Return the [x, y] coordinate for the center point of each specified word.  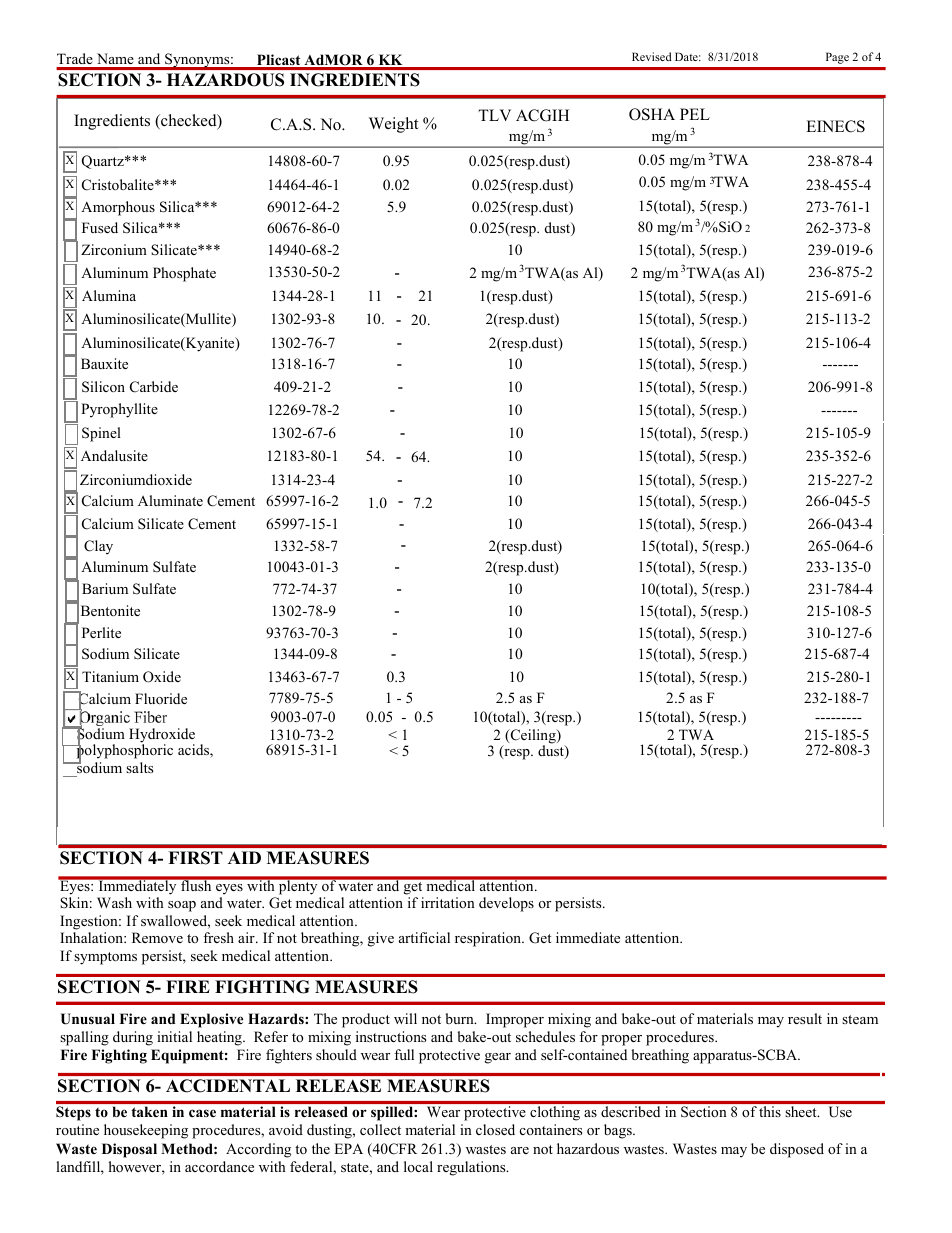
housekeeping [146, 1131]
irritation [448, 902]
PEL [695, 114]
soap [182, 906]
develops [506, 904]
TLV [494, 115]
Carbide [154, 387]
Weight [393, 125]
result [805, 1018]
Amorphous [118, 208]
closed [495, 1129]
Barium [105, 588]
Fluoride [161, 698]
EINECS [835, 126]
